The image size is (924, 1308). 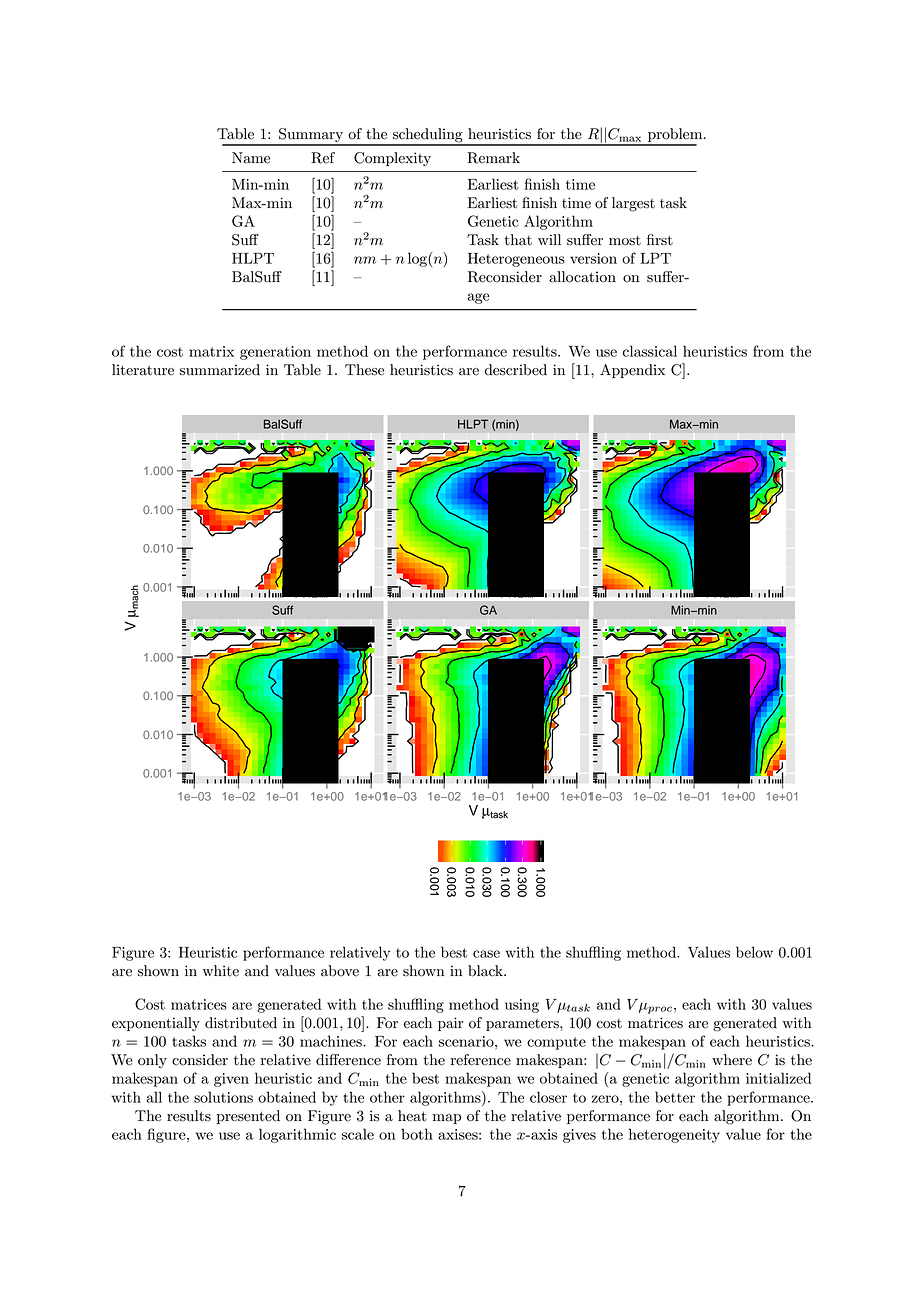 What do you see at coordinates (447, 1119) in the screenshot?
I see `map` at bounding box center [447, 1119].
